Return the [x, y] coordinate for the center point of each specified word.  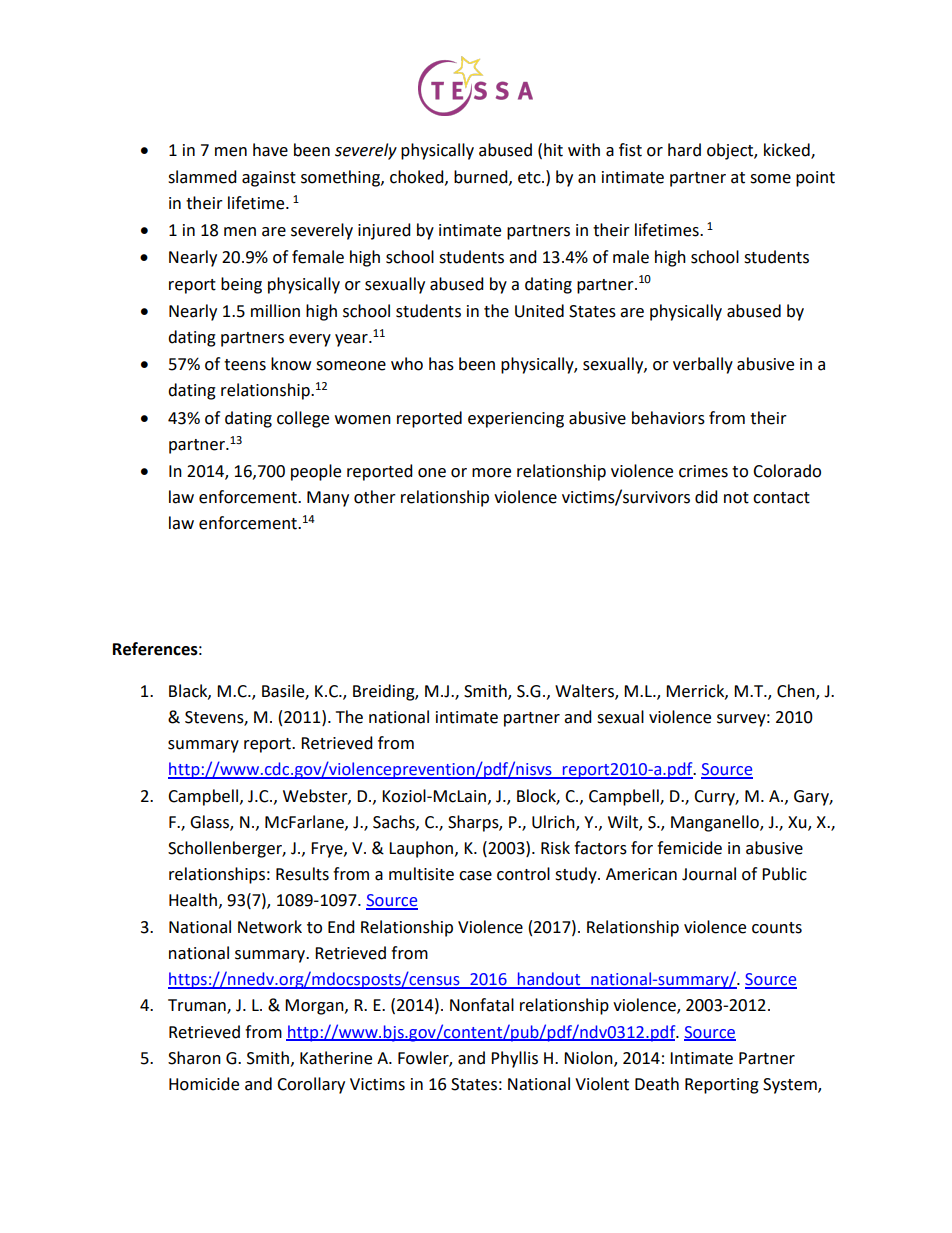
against [269, 179]
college [303, 419]
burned [482, 177]
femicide [689, 848]
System [791, 1086]
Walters [585, 691]
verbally [703, 365]
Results [302, 874]
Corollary [311, 1085]
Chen [797, 691]
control [523, 874]
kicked [788, 151]
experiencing [516, 420]
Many [328, 499]
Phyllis [514, 1059]
